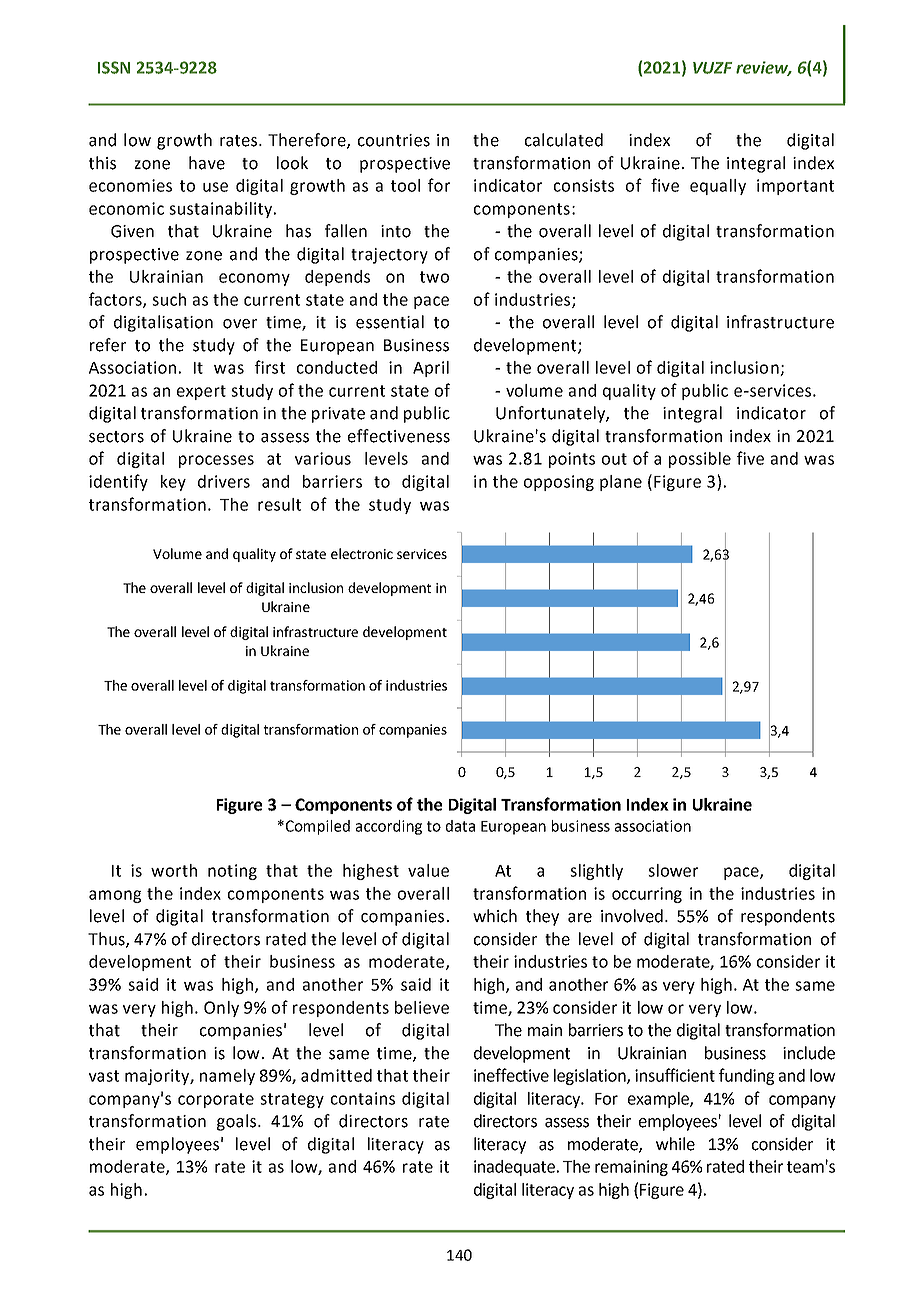 The width and height of the document is (924, 1308). Describe the element at coordinates (279, 504) in the document. I see `result` at that location.
